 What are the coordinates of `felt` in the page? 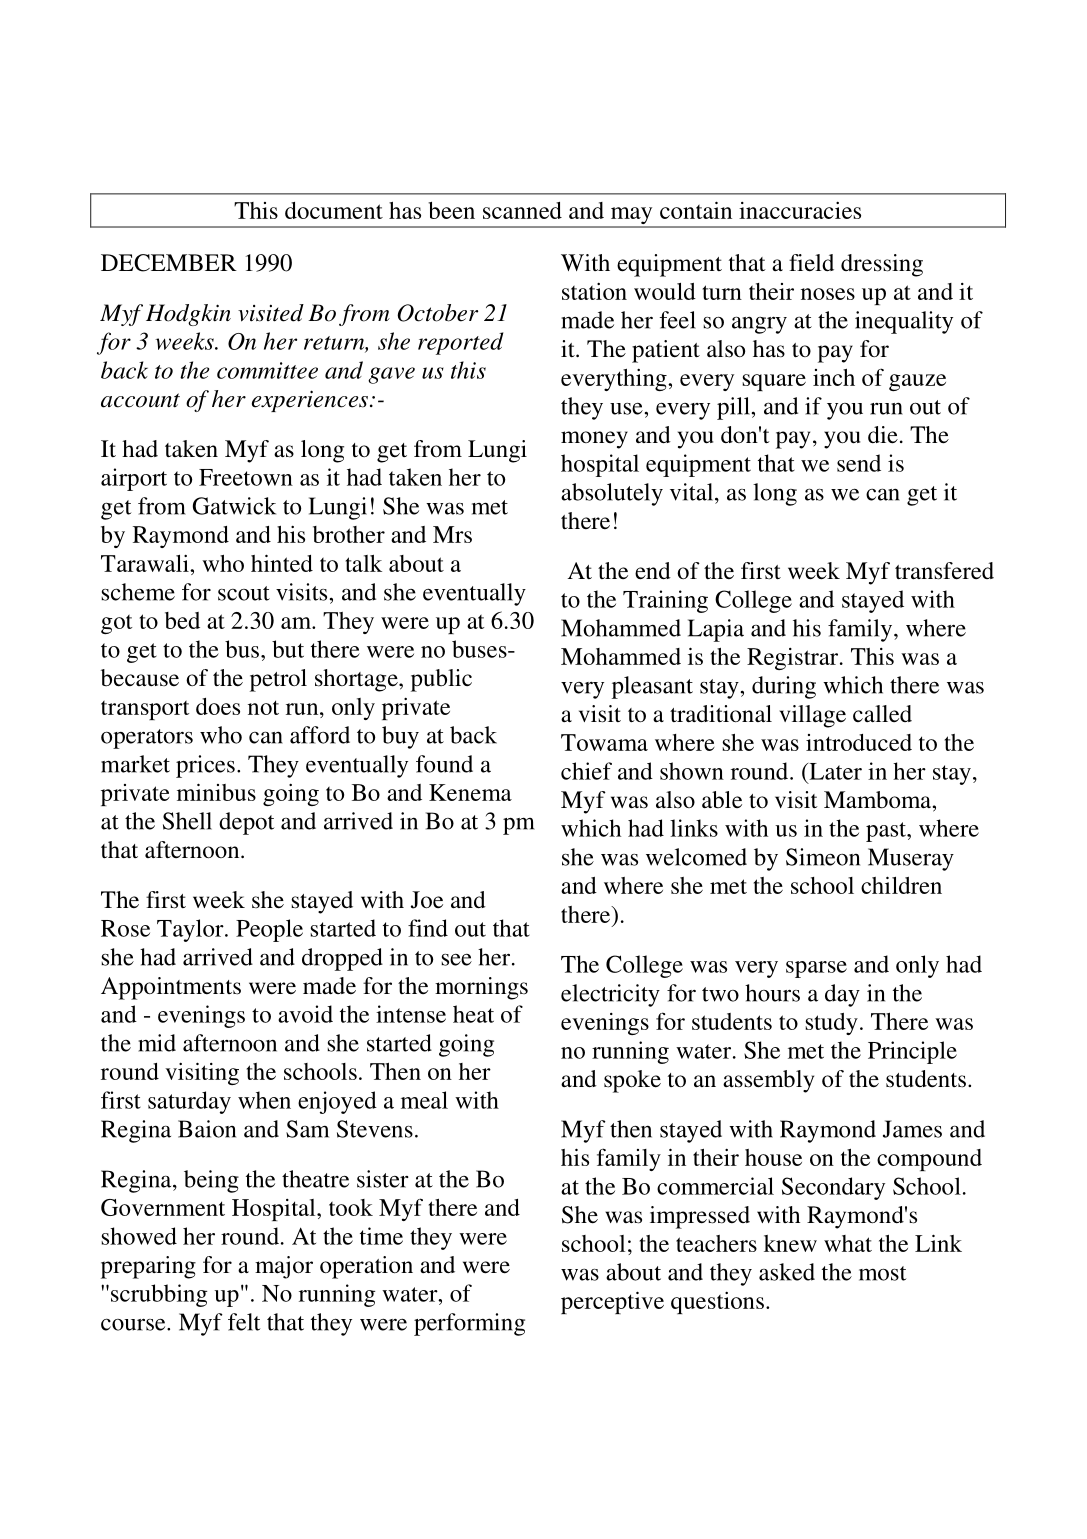 It's located at (244, 1322).
